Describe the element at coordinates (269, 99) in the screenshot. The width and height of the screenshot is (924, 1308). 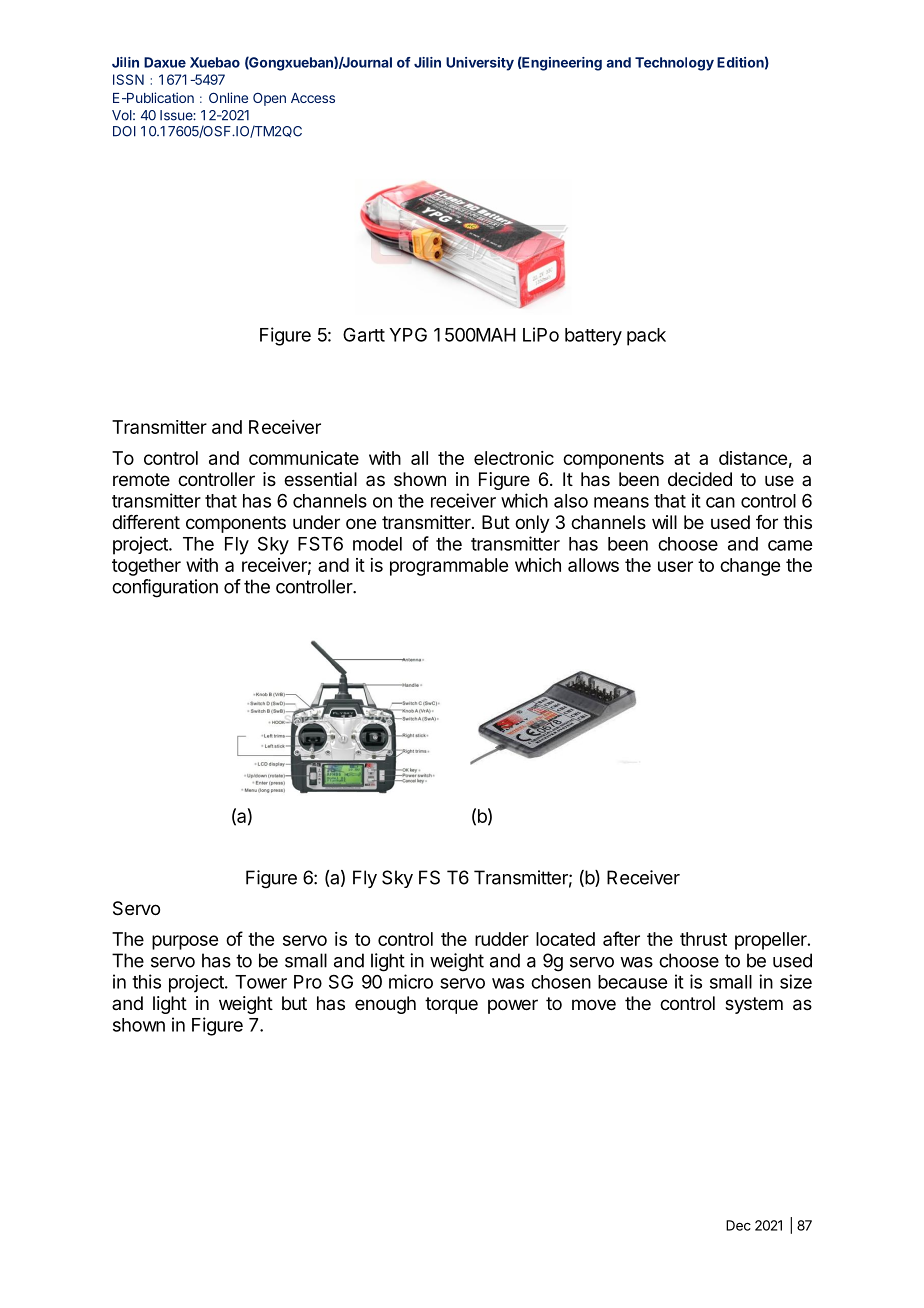
I see `Open` at that location.
